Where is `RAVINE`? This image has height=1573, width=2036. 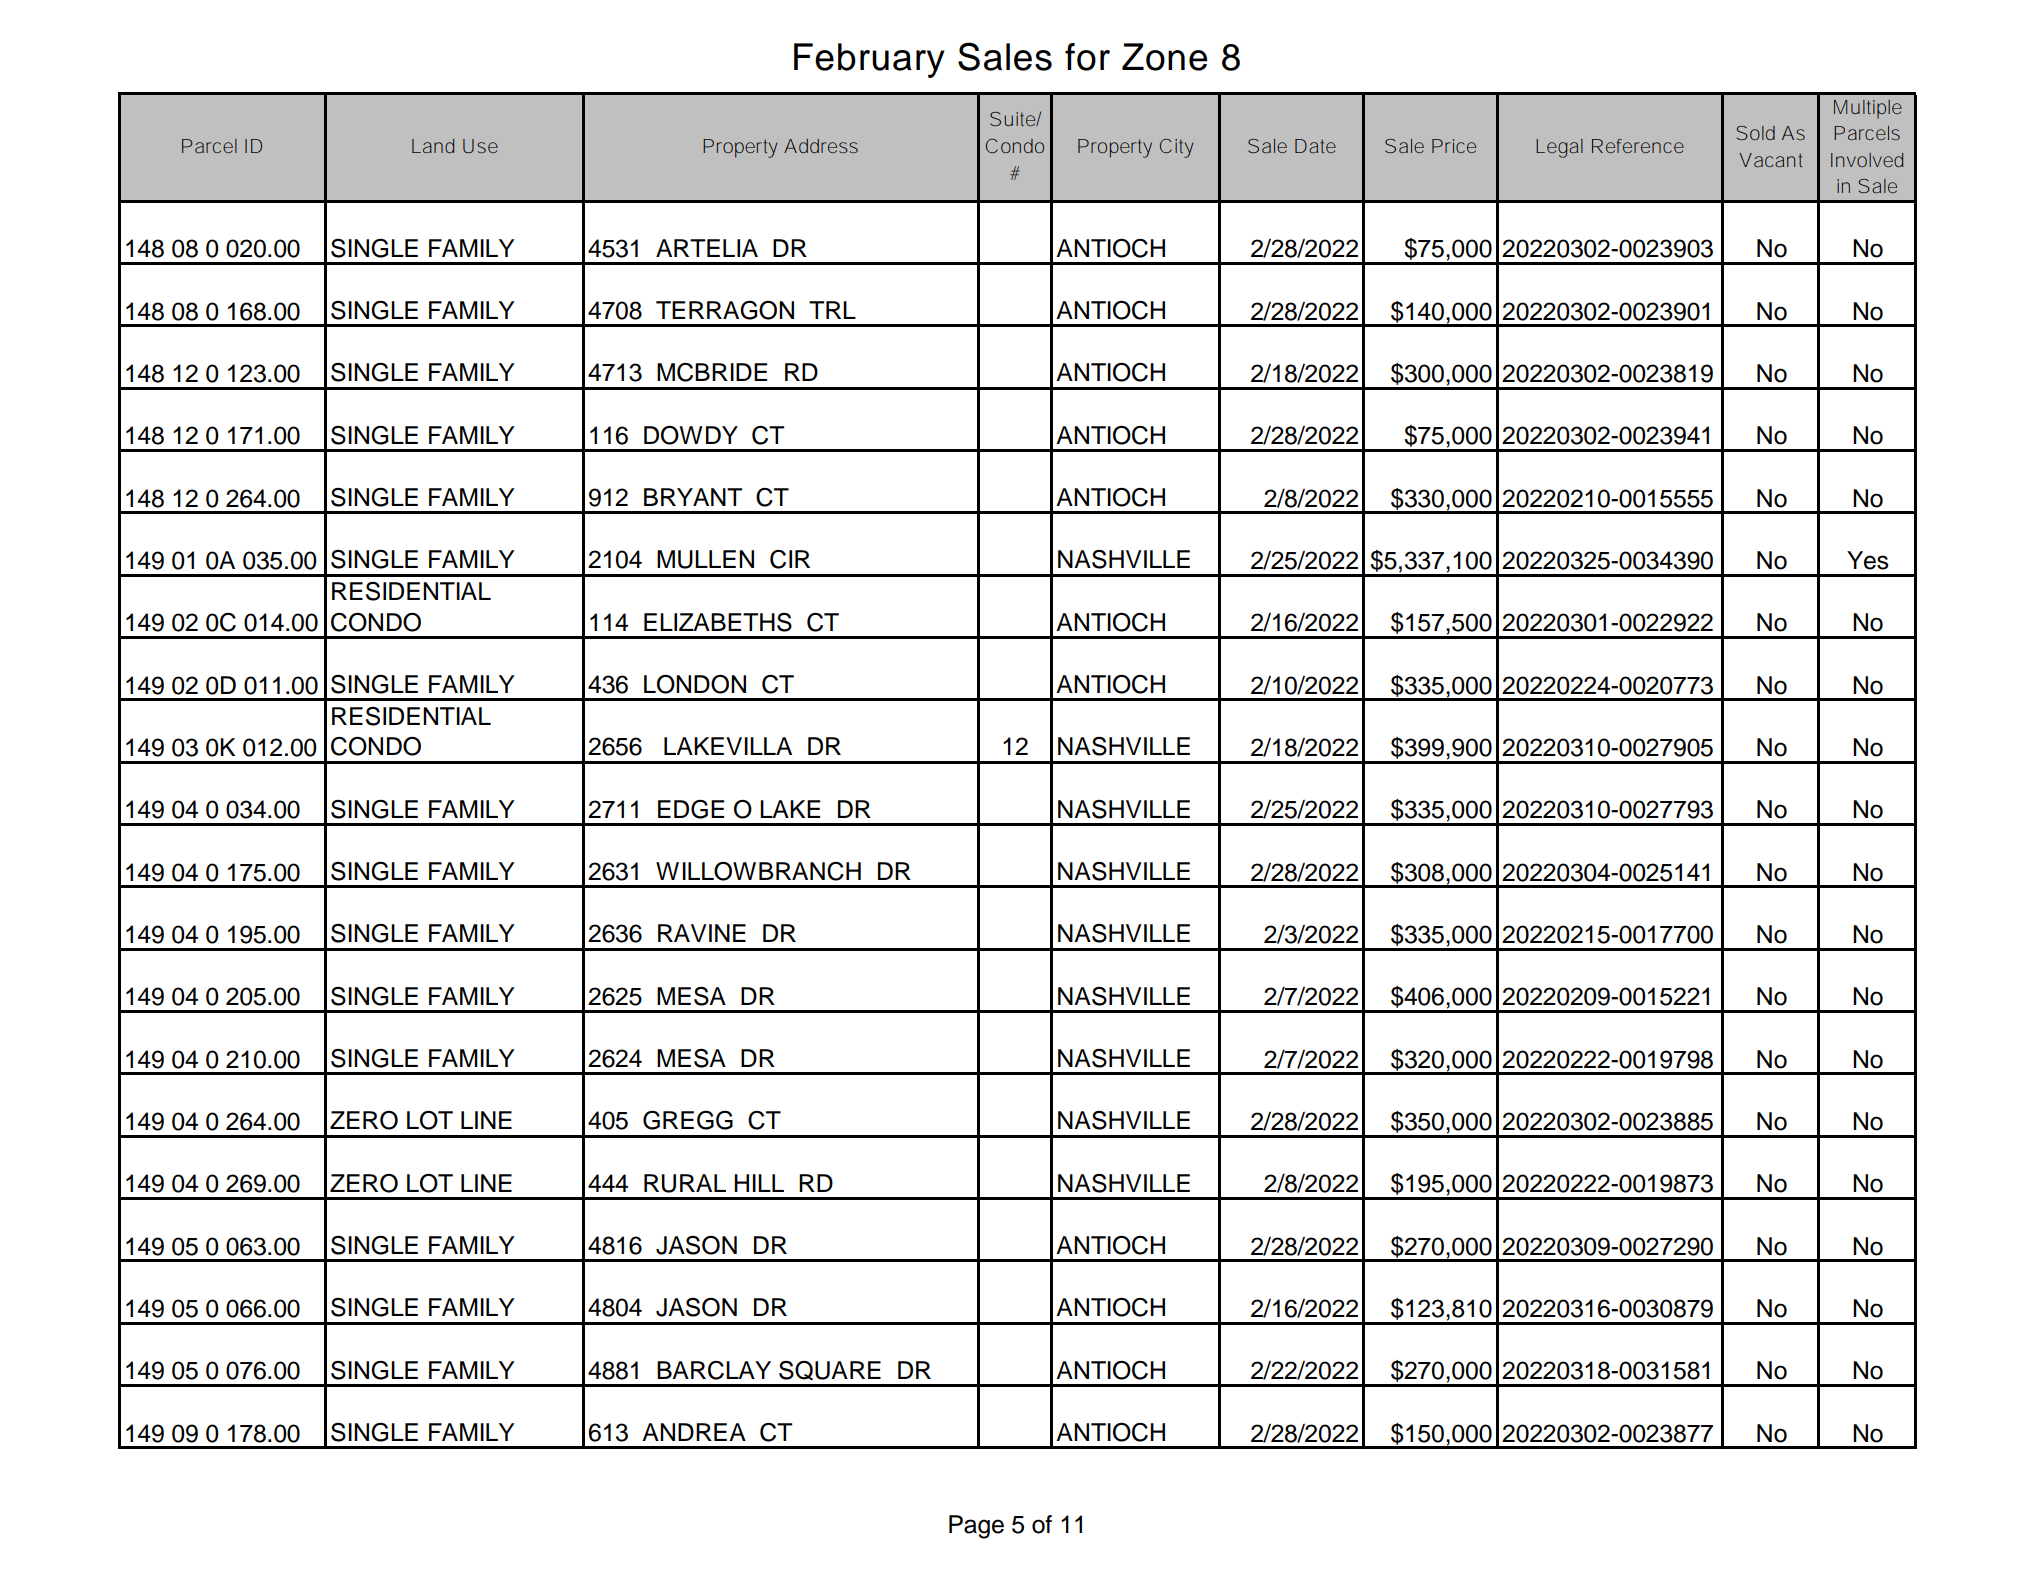 RAVINE is located at coordinates (702, 933).
